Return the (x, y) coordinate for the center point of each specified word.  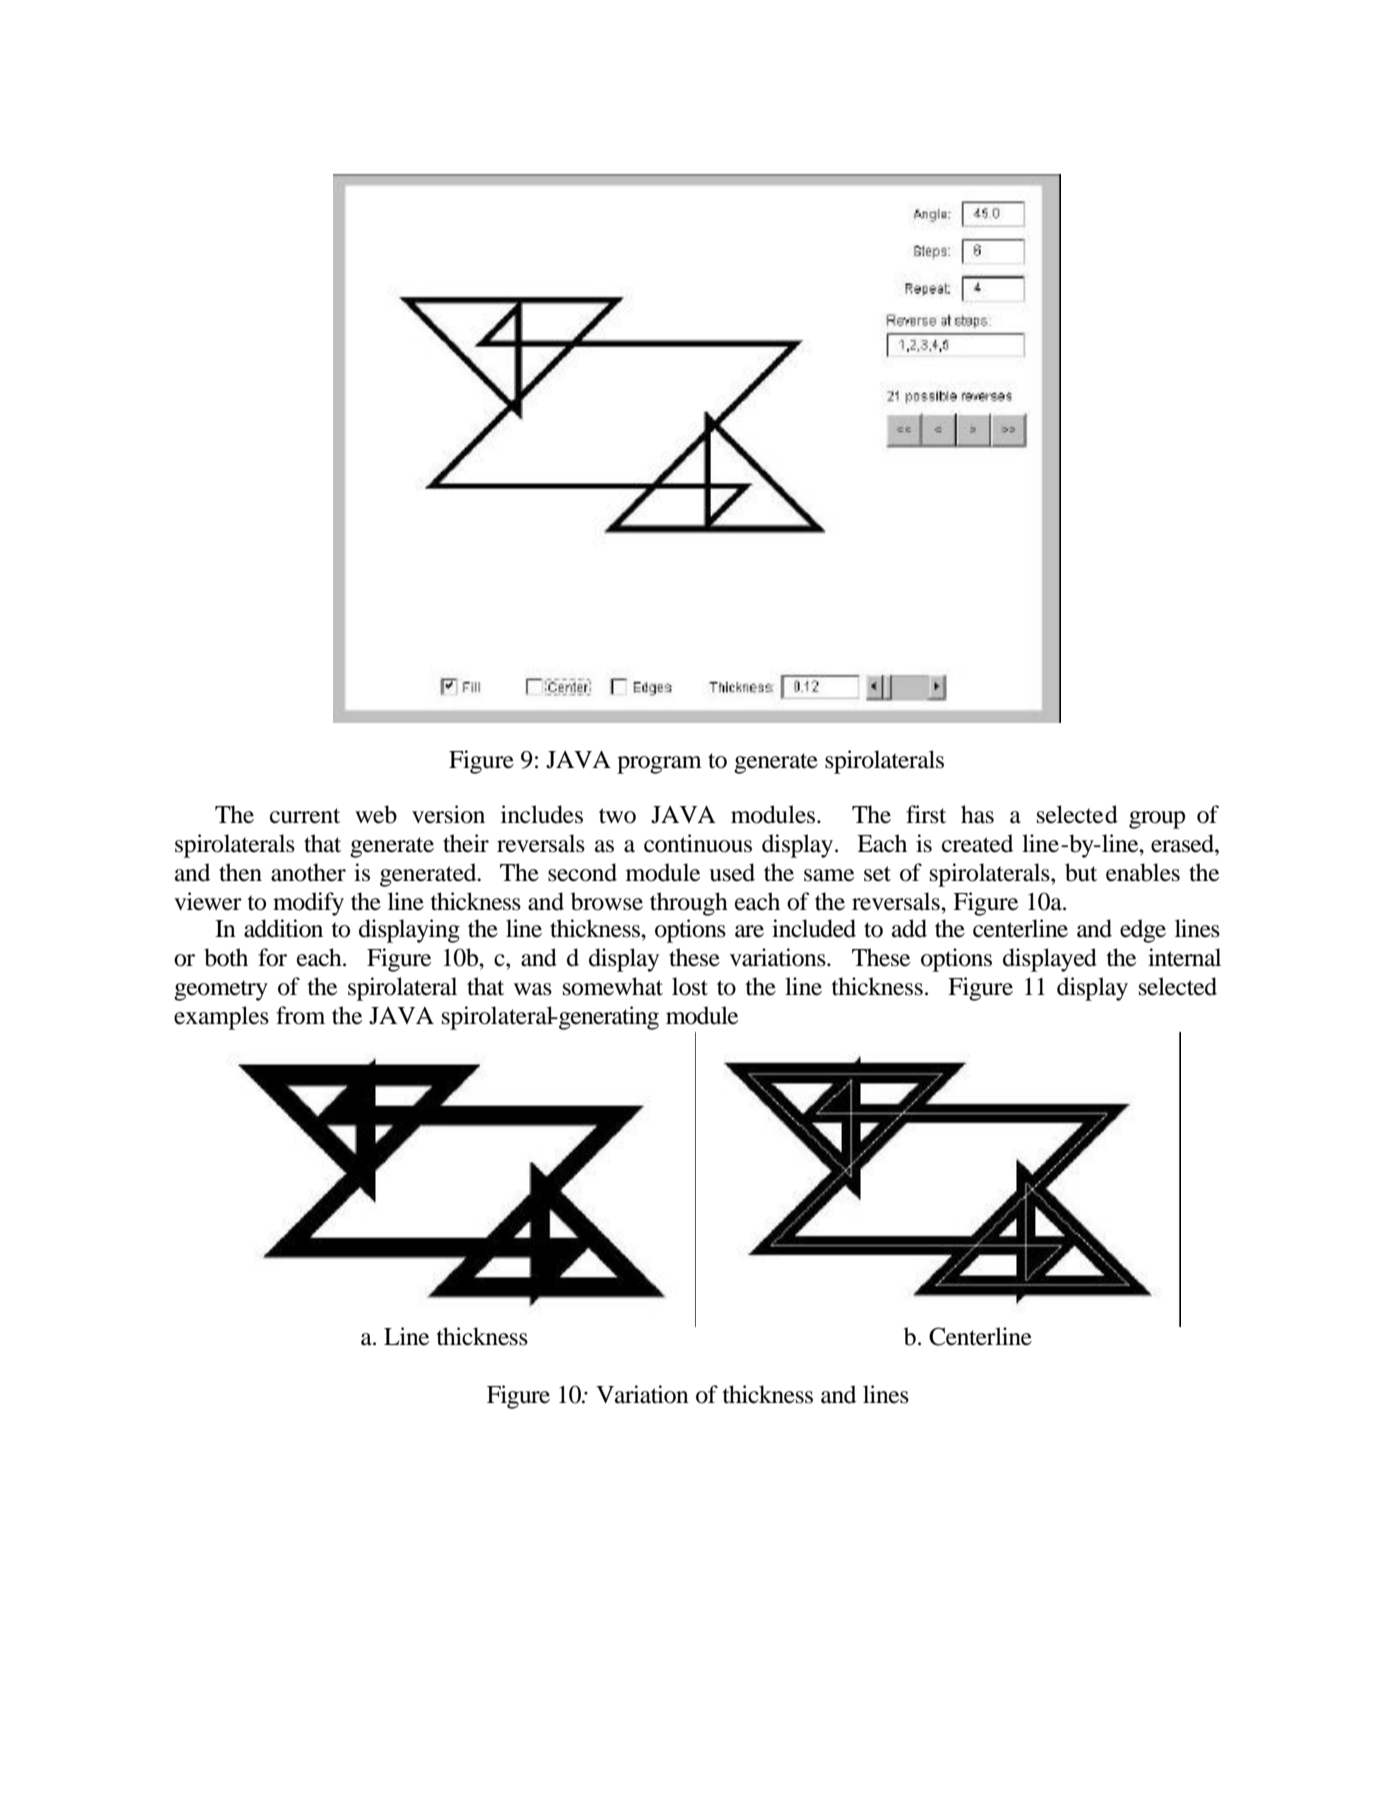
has (977, 814)
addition (283, 928)
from (300, 1015)
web (376, 814)
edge (1143, 931)
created (977, 843)
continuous (698, 843)
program (659, 765)
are (749, 931)
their (466, 843)
